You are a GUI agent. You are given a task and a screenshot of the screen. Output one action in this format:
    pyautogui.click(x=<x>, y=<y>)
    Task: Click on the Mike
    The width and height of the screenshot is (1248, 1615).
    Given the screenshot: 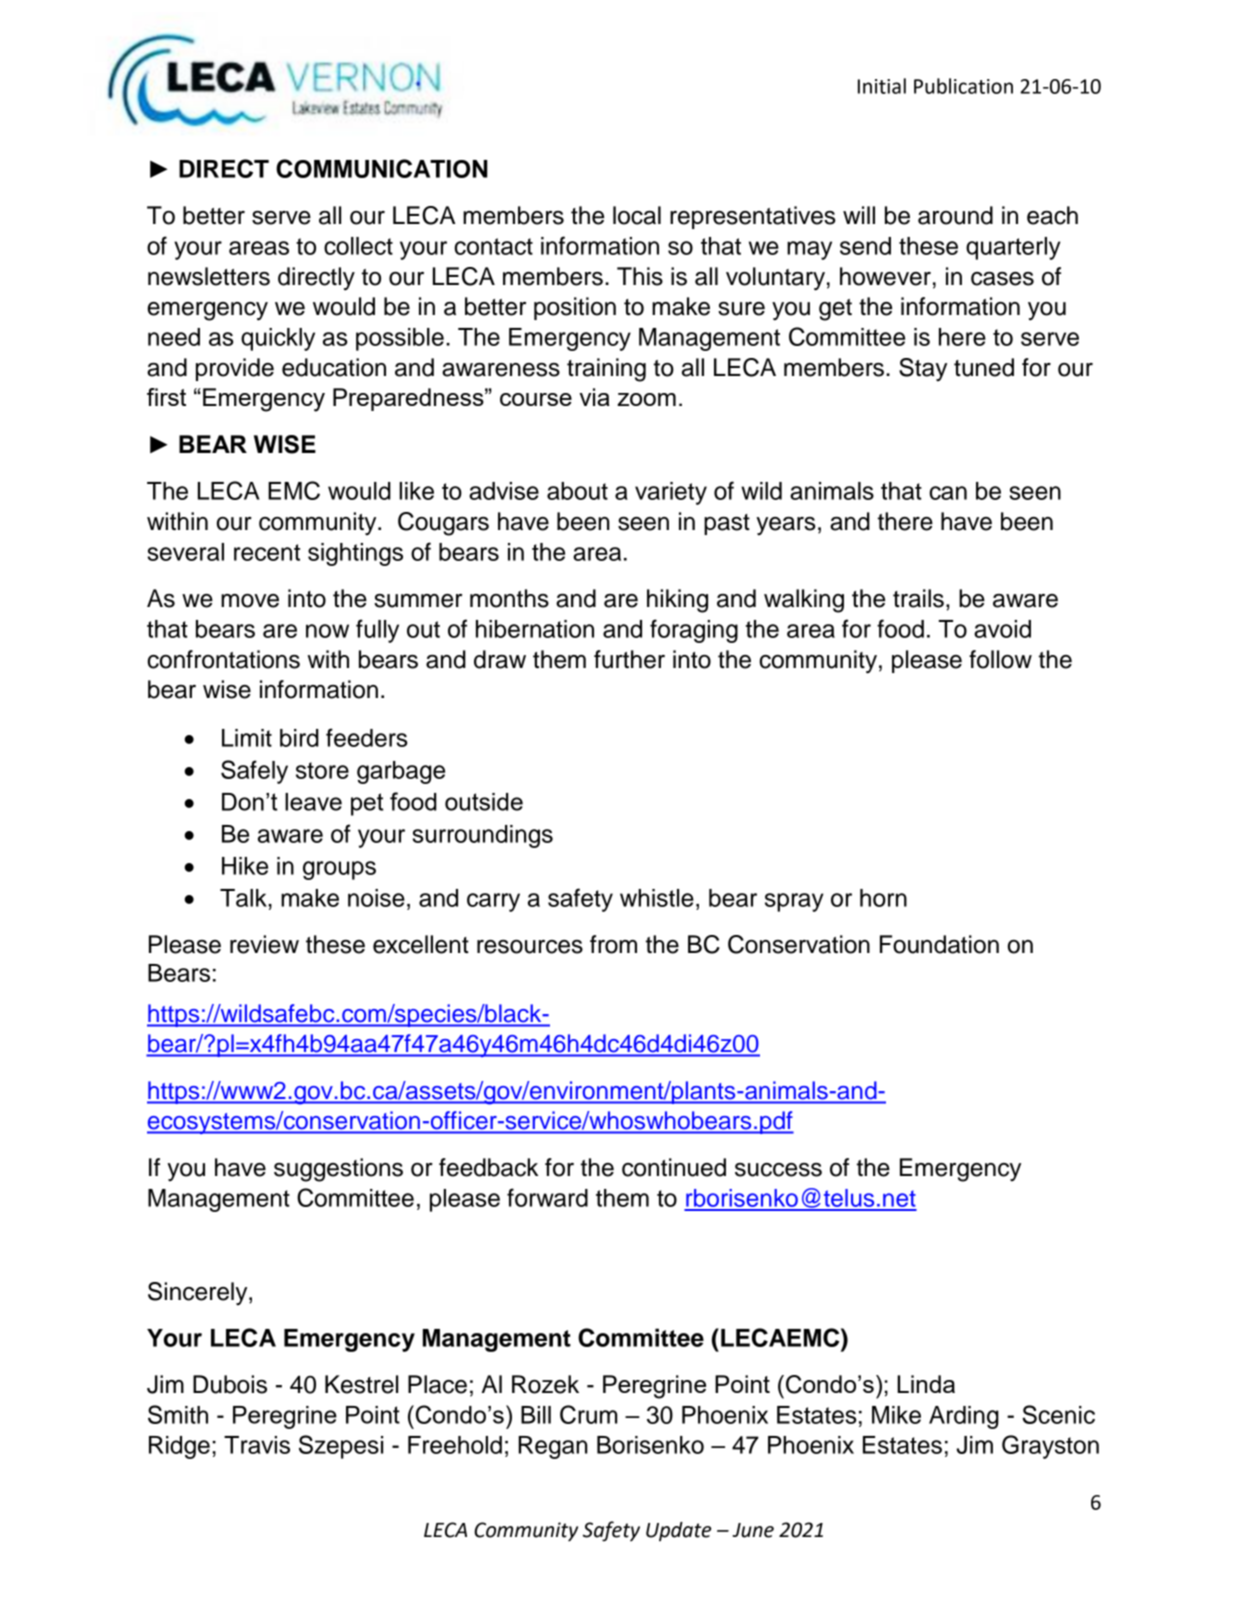 What is the action you would take?
    pyautogui.click(x=896, y=1415)
